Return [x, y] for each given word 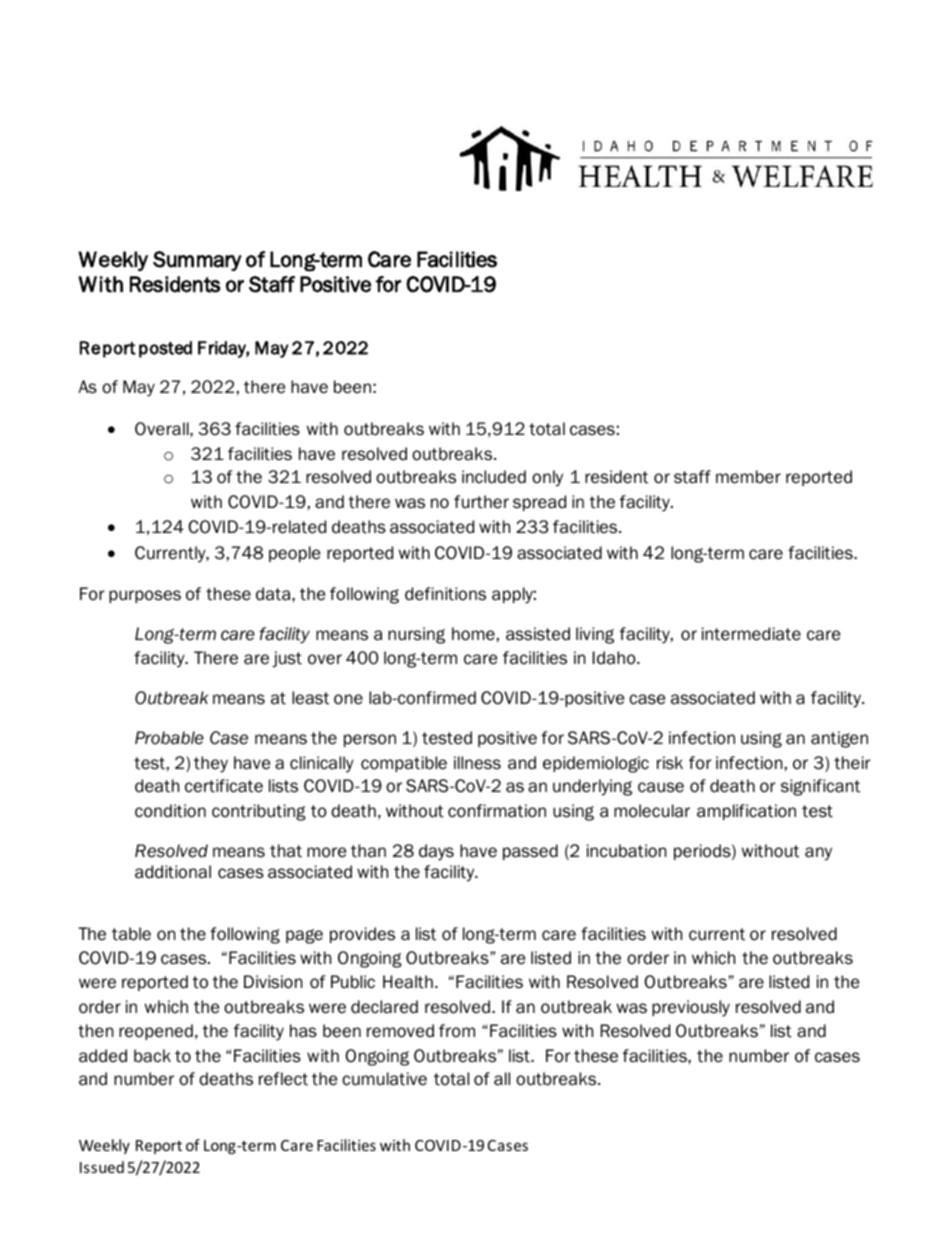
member [748, 477]
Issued [102, 1167]
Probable [169, 738]
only [547, 478]
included [494, 477]
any [818, 854]
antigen [839, 739]
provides [362, 935]
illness [477, 763]
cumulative [384, 1079]
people [294, 554]
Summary [197, 261]
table [131, 934]
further [481, 502]
